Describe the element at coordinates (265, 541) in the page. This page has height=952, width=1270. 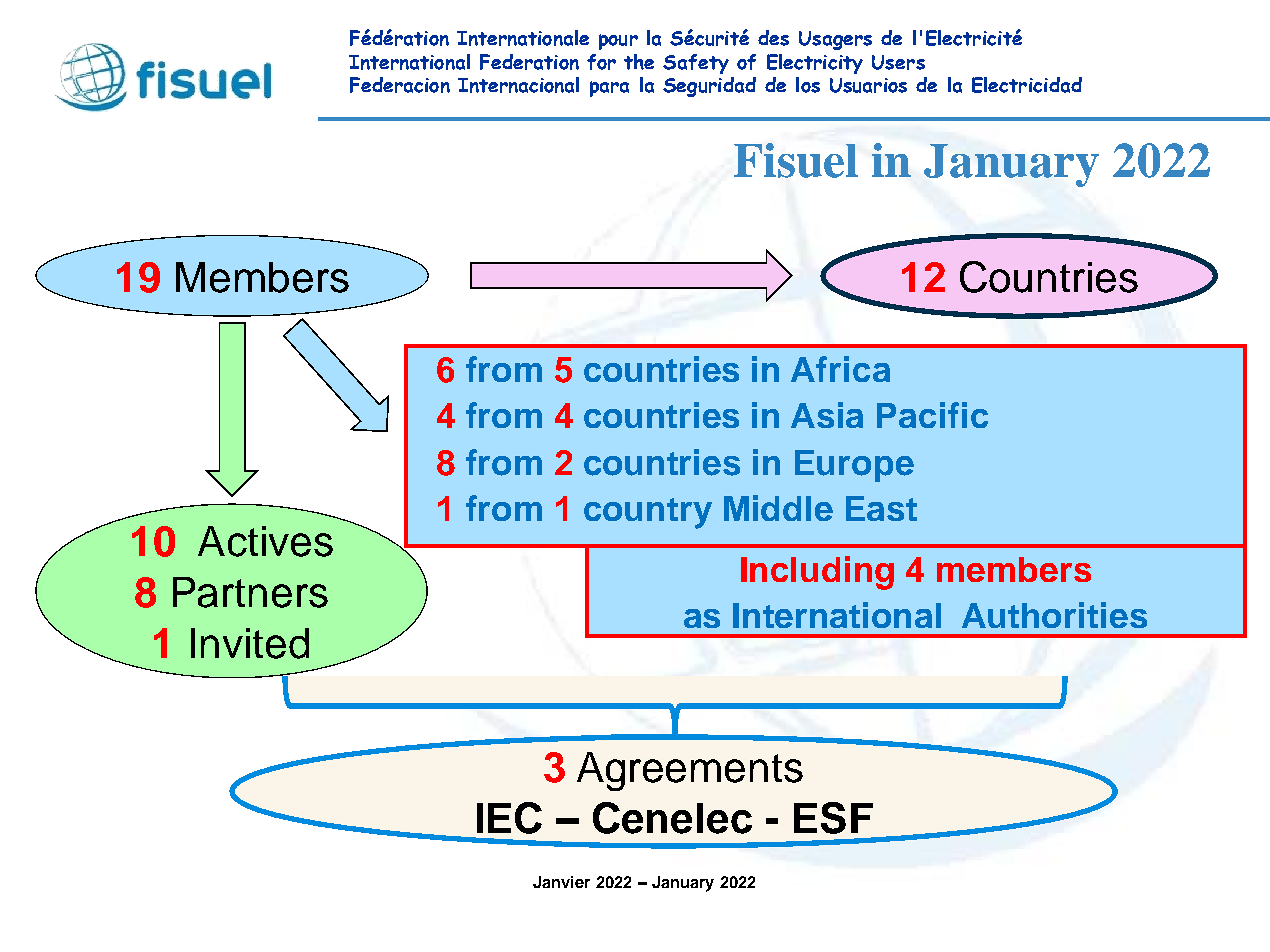
I see `Actives` at that location.
